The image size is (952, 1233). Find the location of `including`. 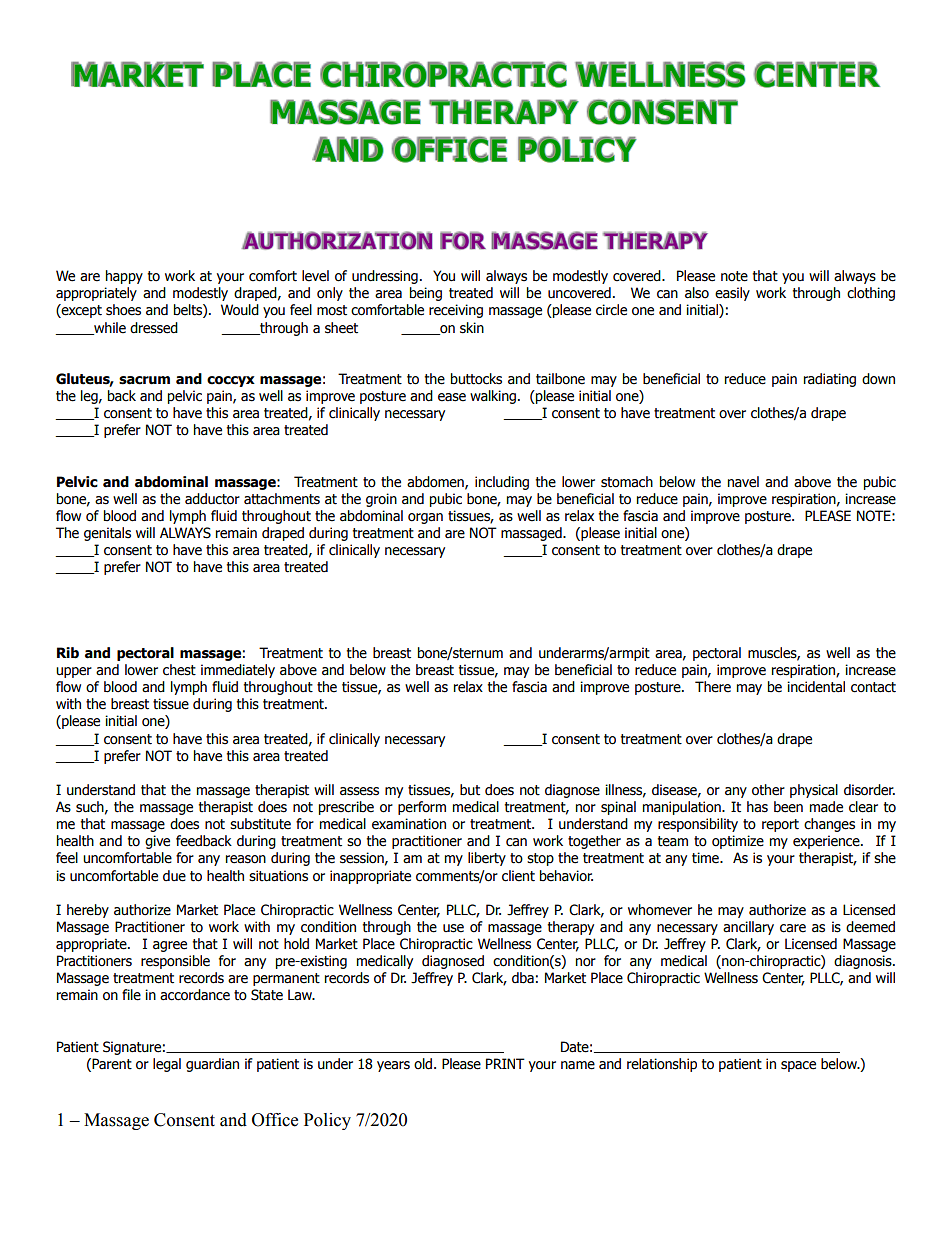

including is located at coordinates (502, 483).
